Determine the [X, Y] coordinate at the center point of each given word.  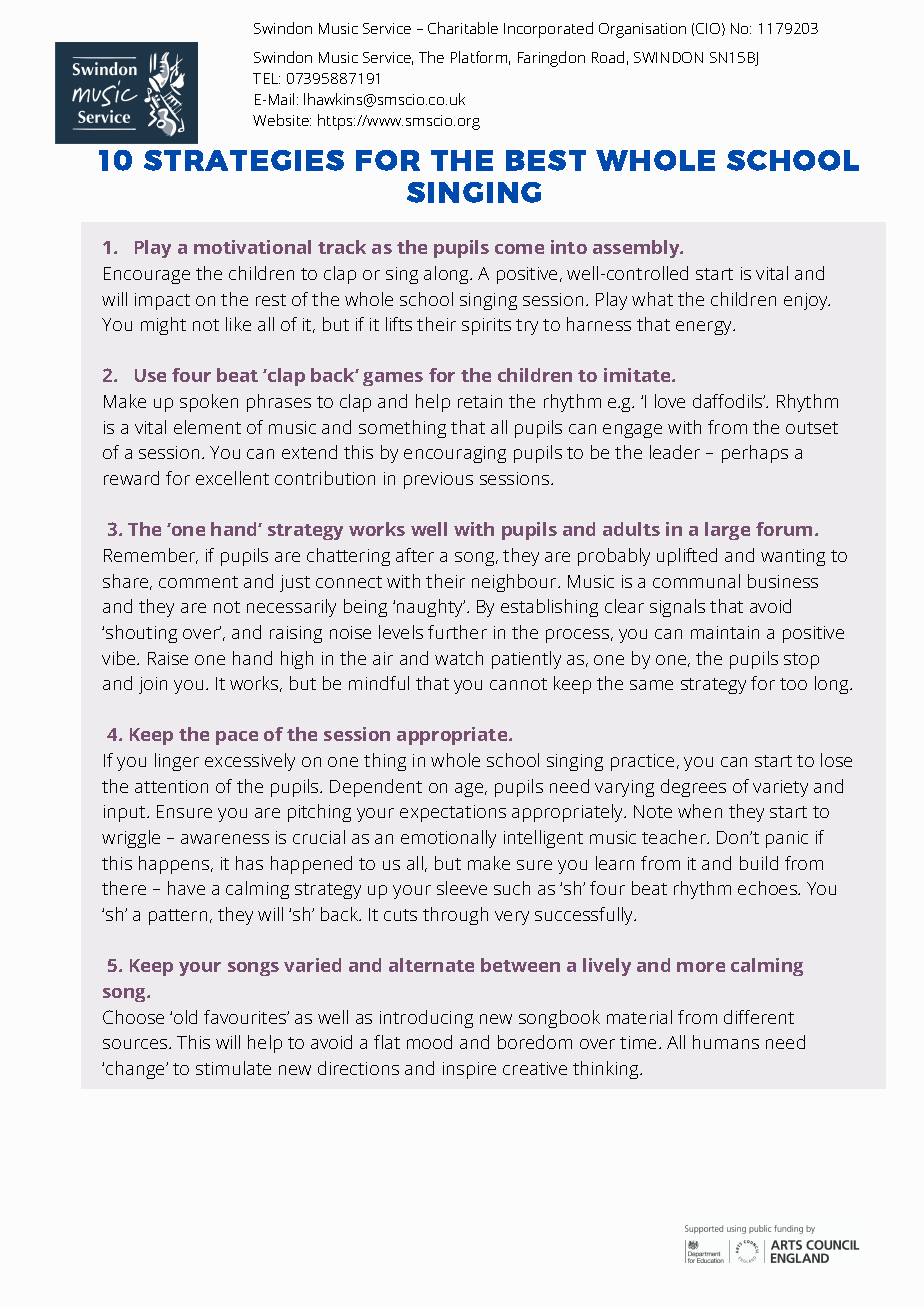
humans [726, 1042]
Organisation [642, 30]
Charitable [463, 28]
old [185, 1017]
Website [282, 120]
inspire [469, 1070]
